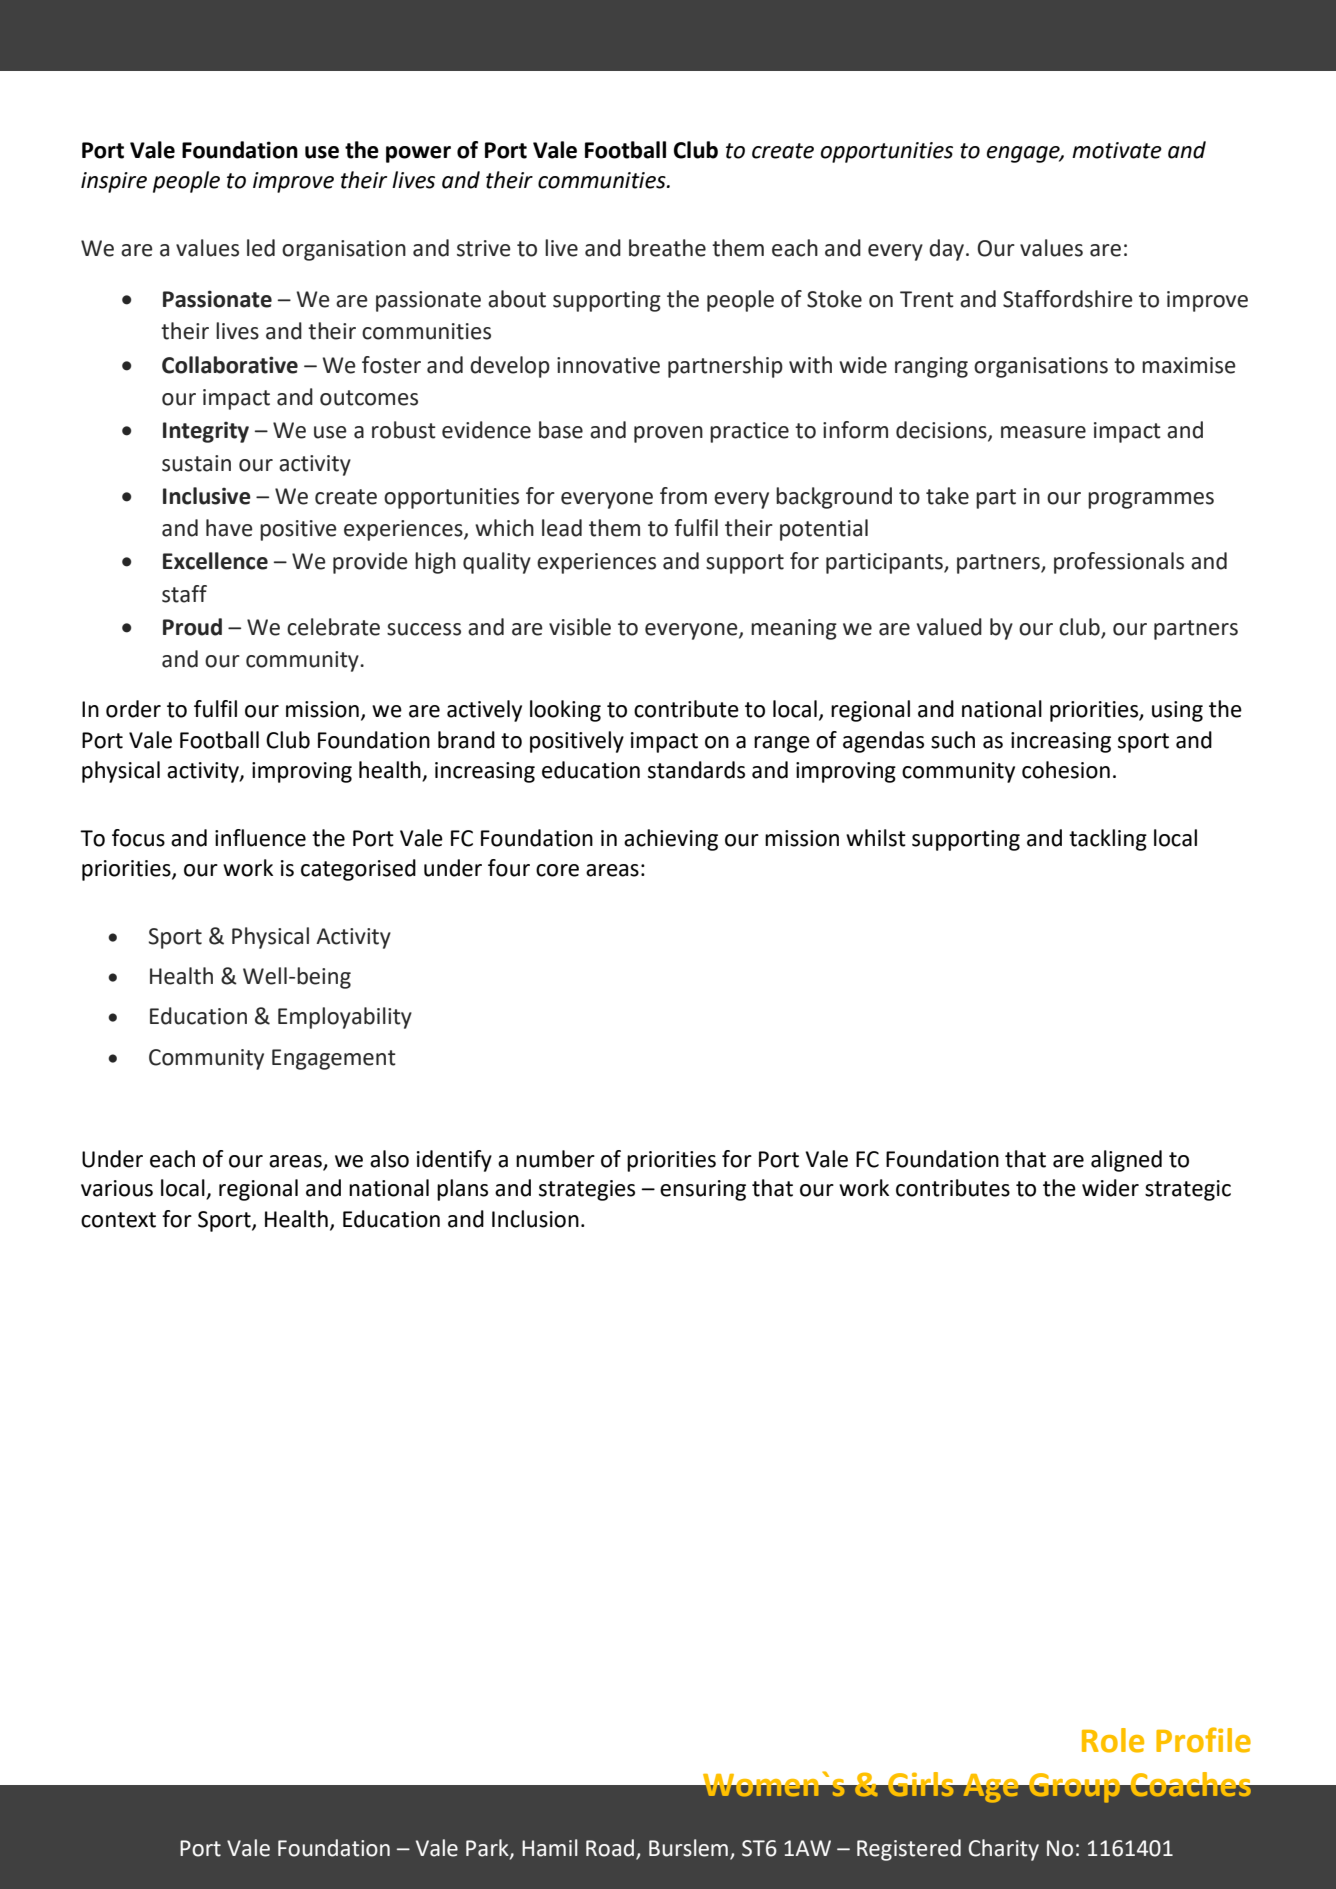 This image has height=1889, width=1336. Describe the element at coordinates (118, 1220) in the image. I see `context` at that location.
